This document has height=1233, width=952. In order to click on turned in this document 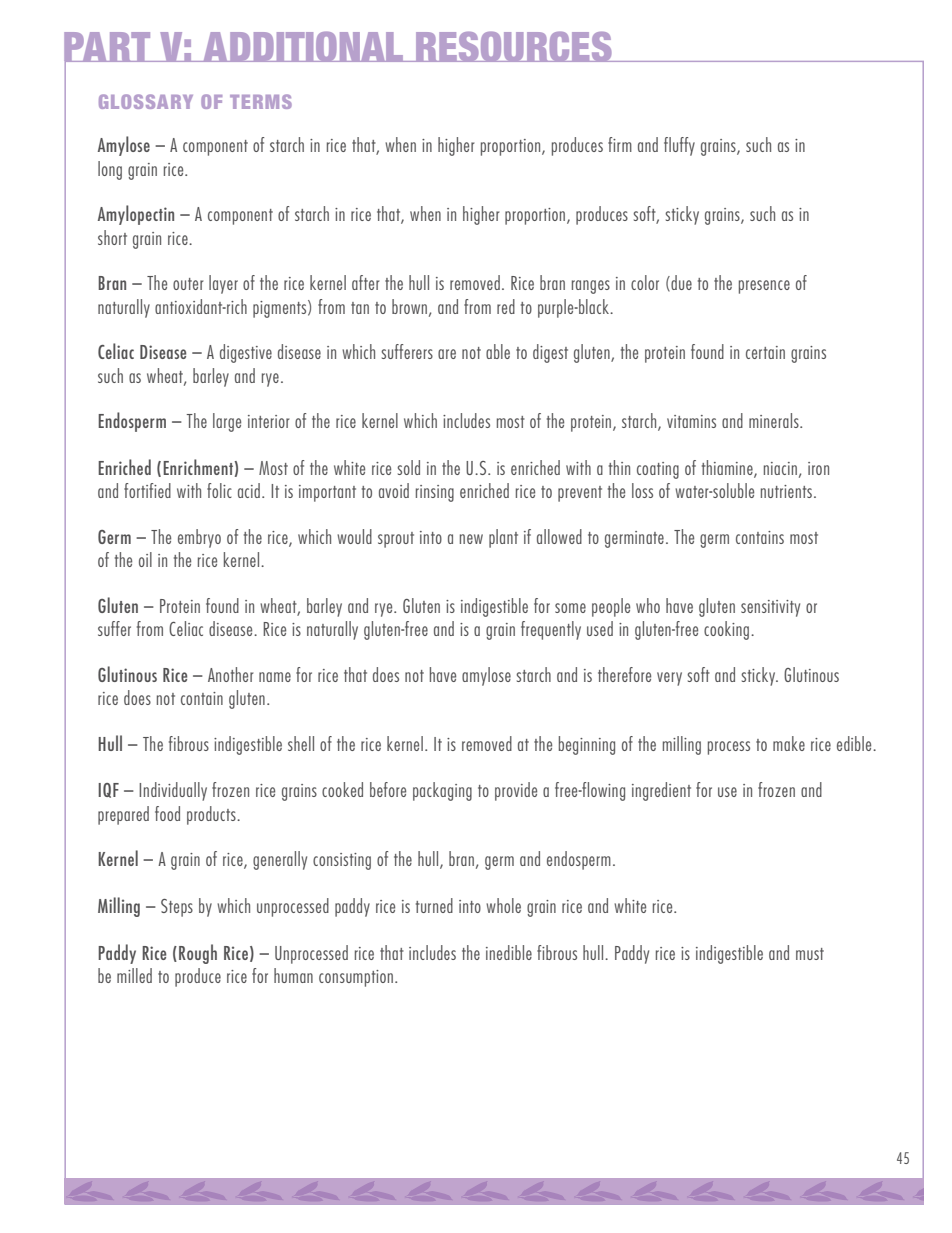, I will do `click(434, 905)`.
